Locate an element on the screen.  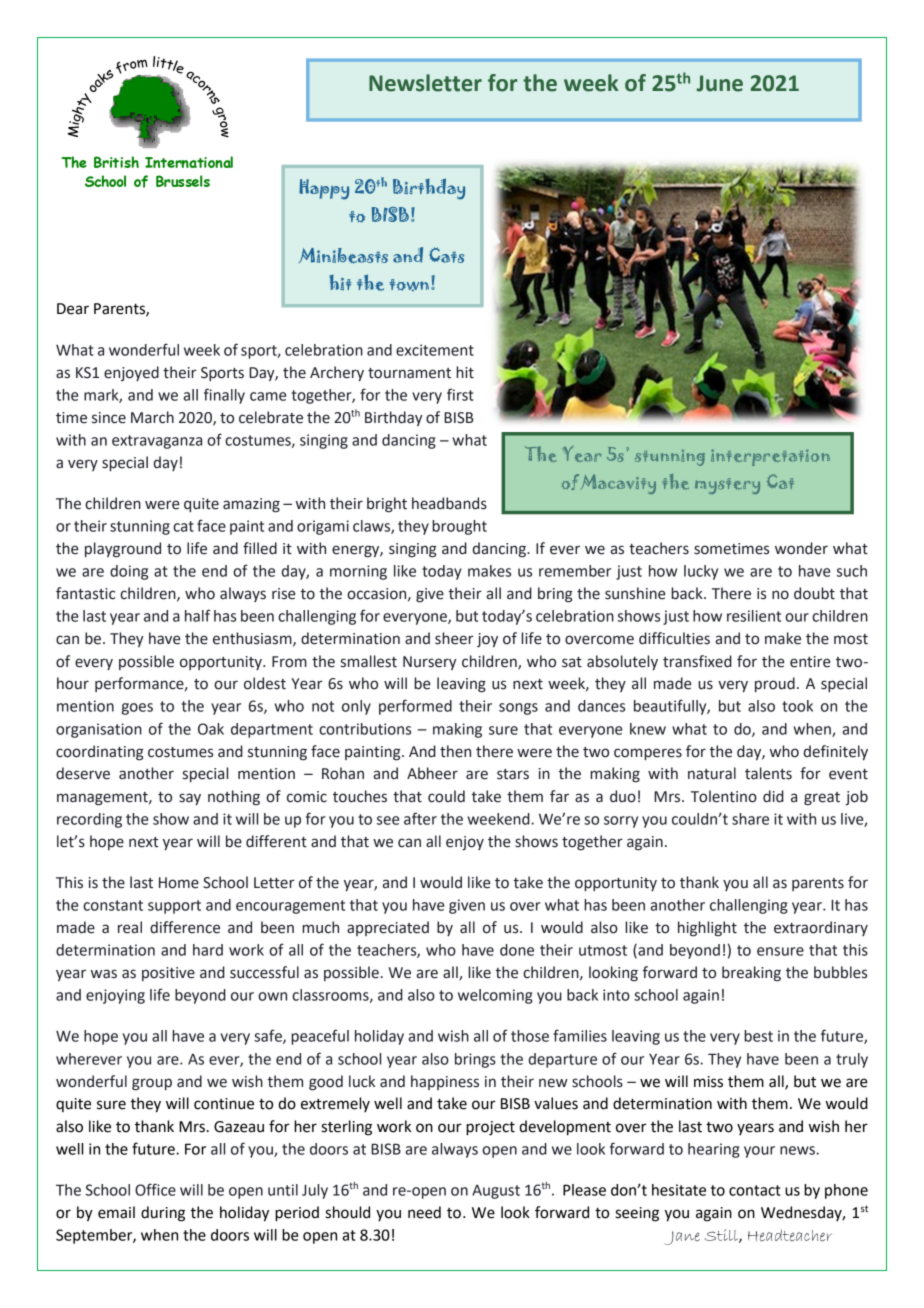
interpretation is located at coordinates (770, 457).
